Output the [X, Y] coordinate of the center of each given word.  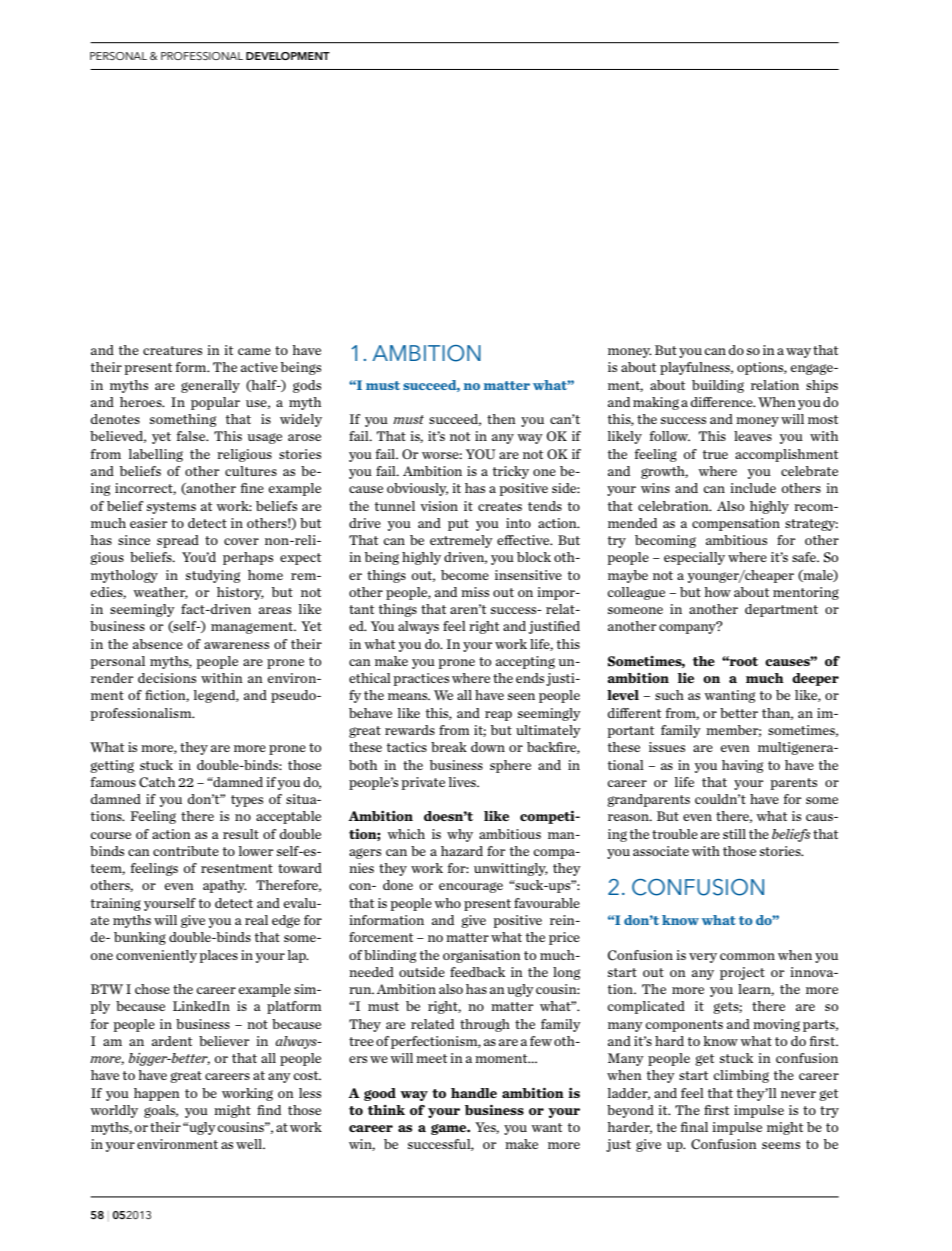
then [501, 419]
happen [157, 1094]
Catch [157, 782]
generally [210, 386]
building [718, 386]
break [449, 747]
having [742, 766]
